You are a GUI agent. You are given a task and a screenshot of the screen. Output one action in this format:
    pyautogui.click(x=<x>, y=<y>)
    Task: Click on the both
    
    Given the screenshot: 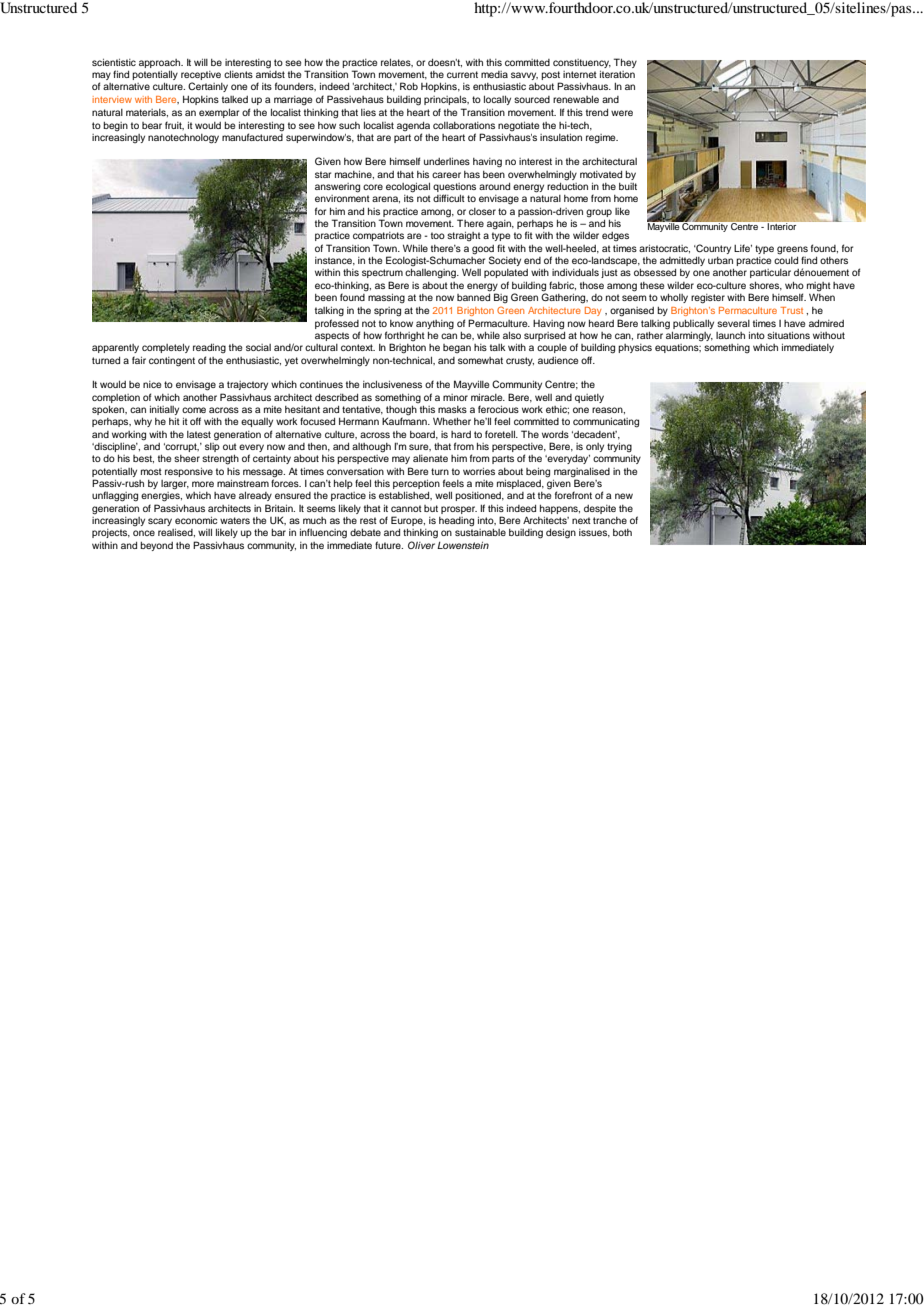 What is the action you would take?
    pyautogui.click(x=622, y=532)
